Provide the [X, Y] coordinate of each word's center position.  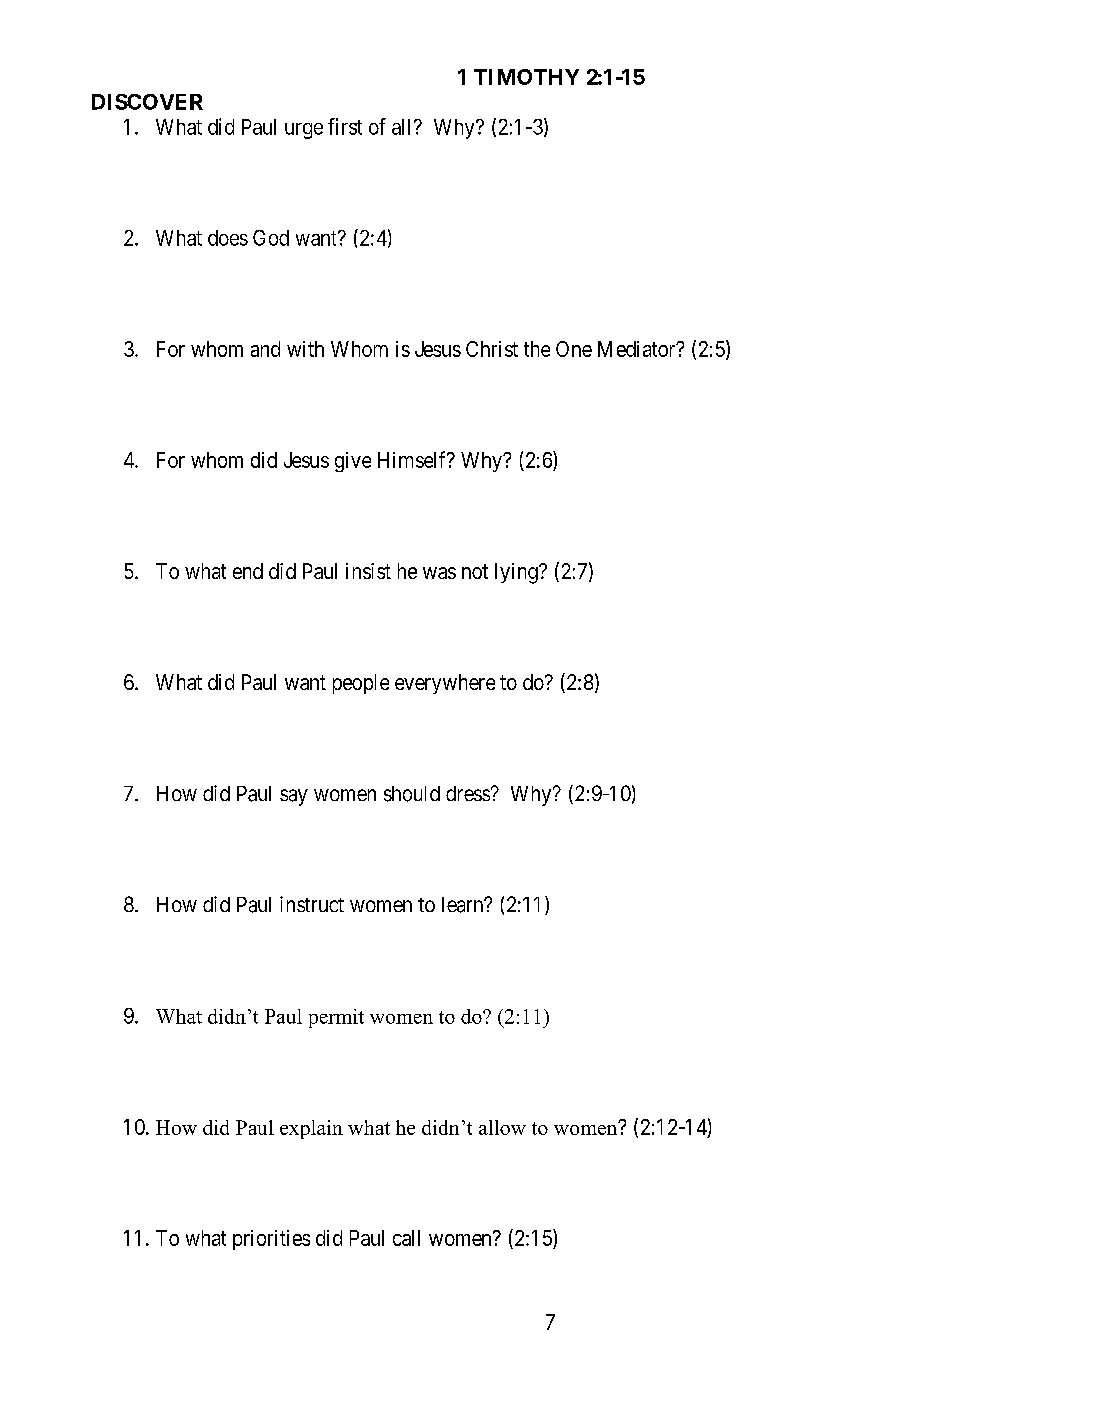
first [345, 126]
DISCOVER [147, 102]
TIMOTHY [526, 77]
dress [468, 793]
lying [517, 573]
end [248, 571]
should [412, 794]
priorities [271, 1240]
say [294, 797]
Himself [413, 459]
